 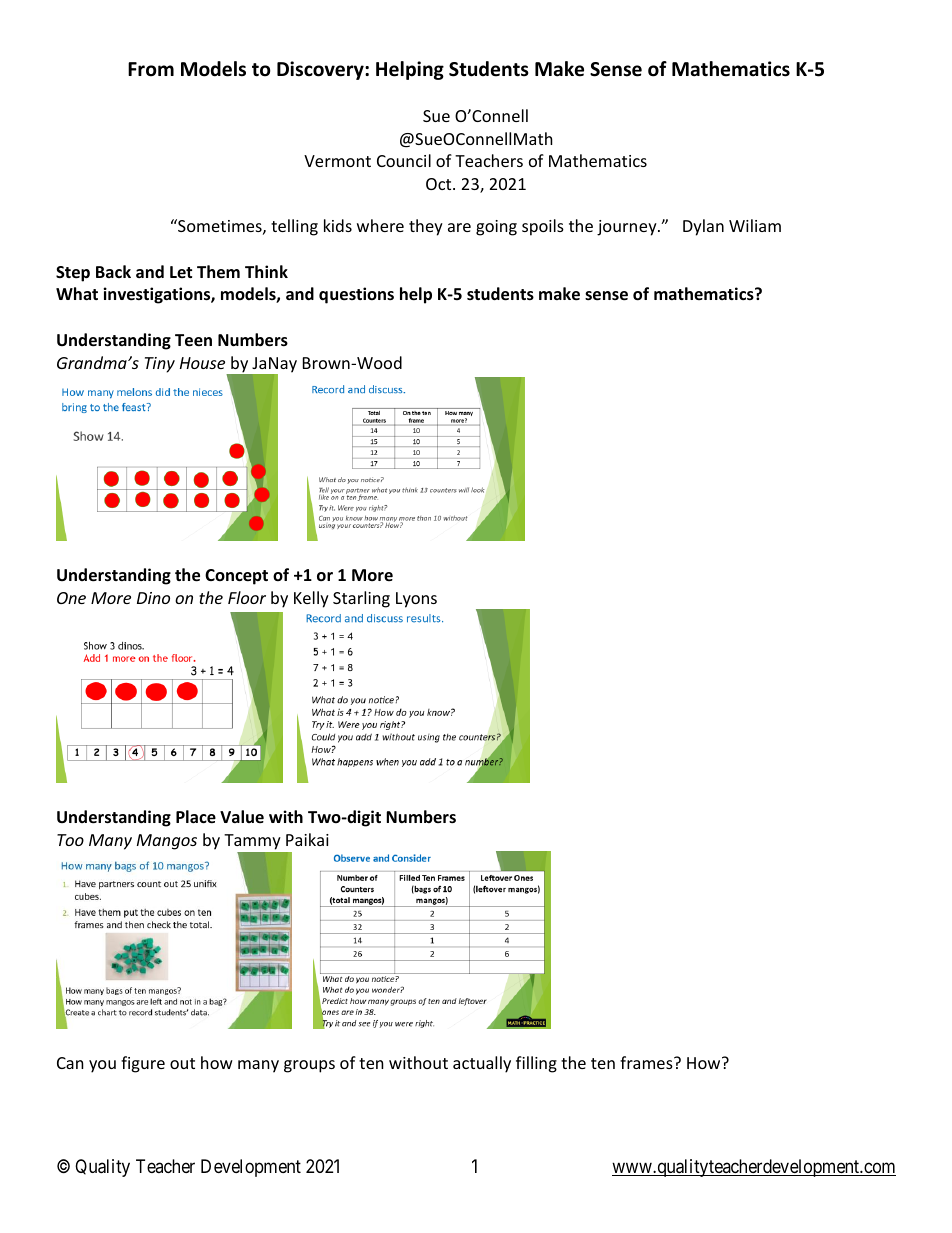 What do you see at coordinates (321, 70) in the document?
I see `Discovery` at bounding box center [321, 70].
